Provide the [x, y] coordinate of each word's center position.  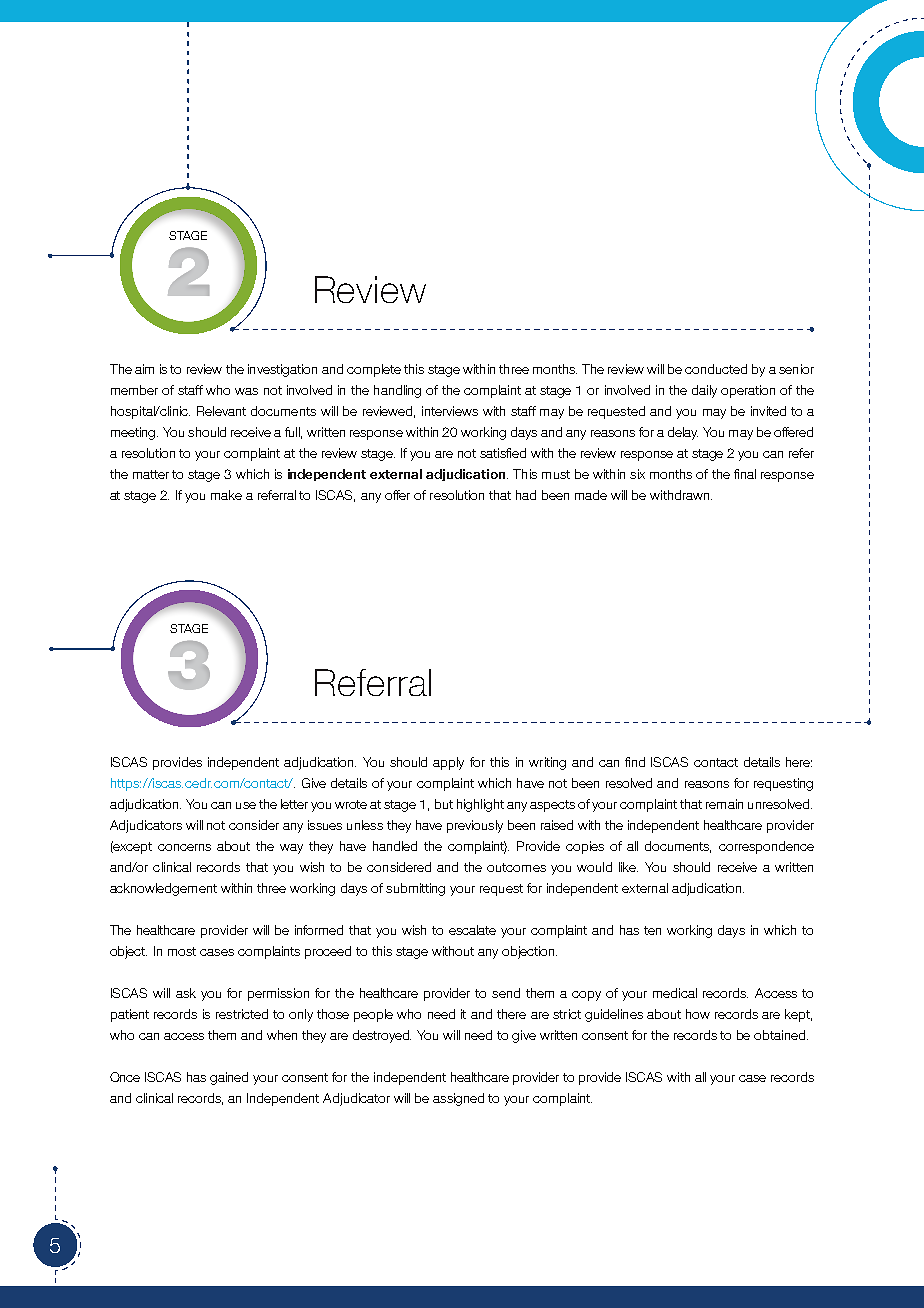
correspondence [766, 847]
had [526, 495]
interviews [450, 411]
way [291, 849]
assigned [458, 1099]
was [246, 391]
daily [704, 391]
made [591, 495]
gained [229, 1078]
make [226, 495]
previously [475, 826]
